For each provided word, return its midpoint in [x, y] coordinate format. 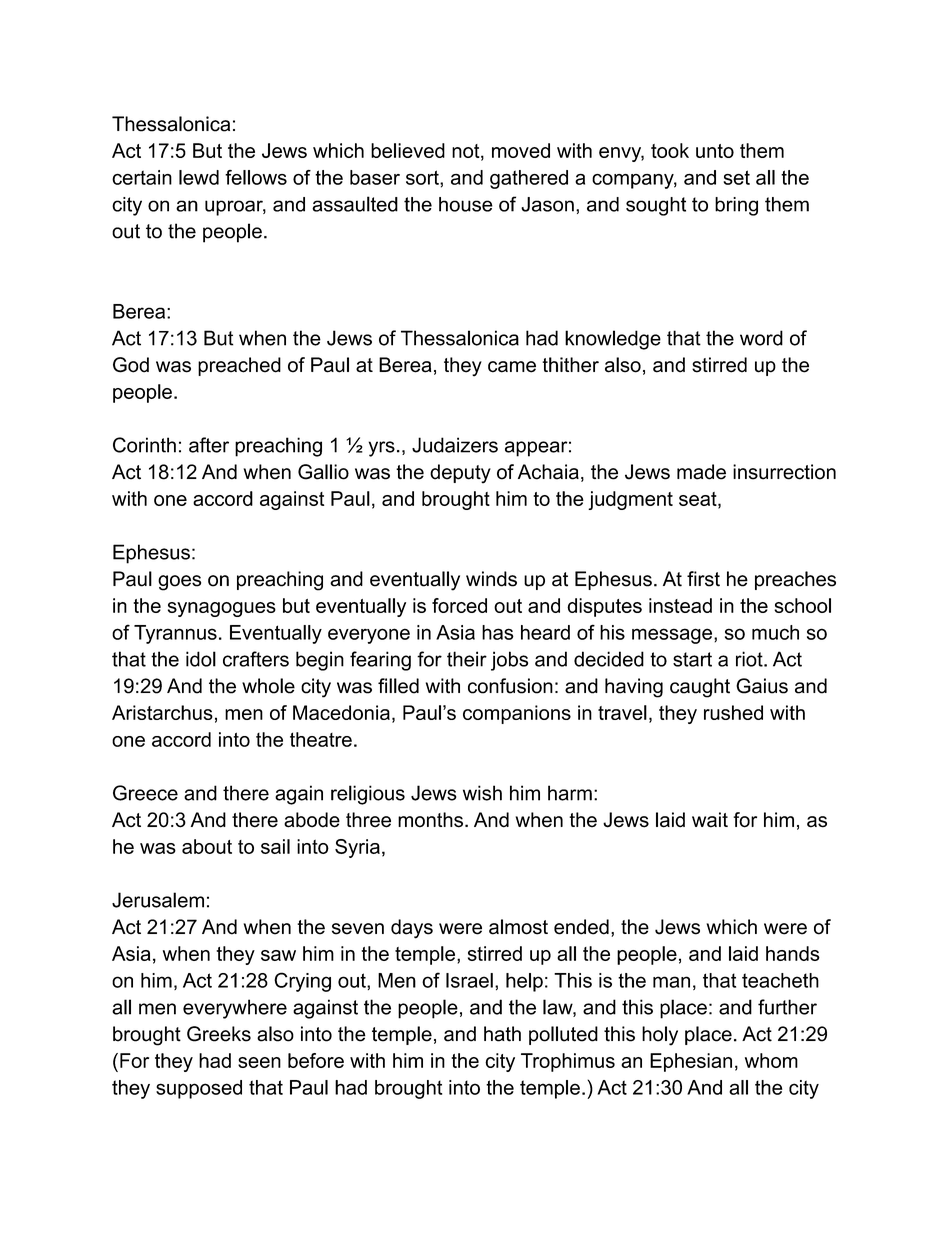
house [466, 204]
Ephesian [691, 1062]
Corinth [144, 445]
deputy [460, 474]
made [701, 472]
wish [482, 793]
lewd [199, 177]
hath [502, 1034]
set [736, 177]
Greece [145, 793]
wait [710, 820]
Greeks [219, 1034]
